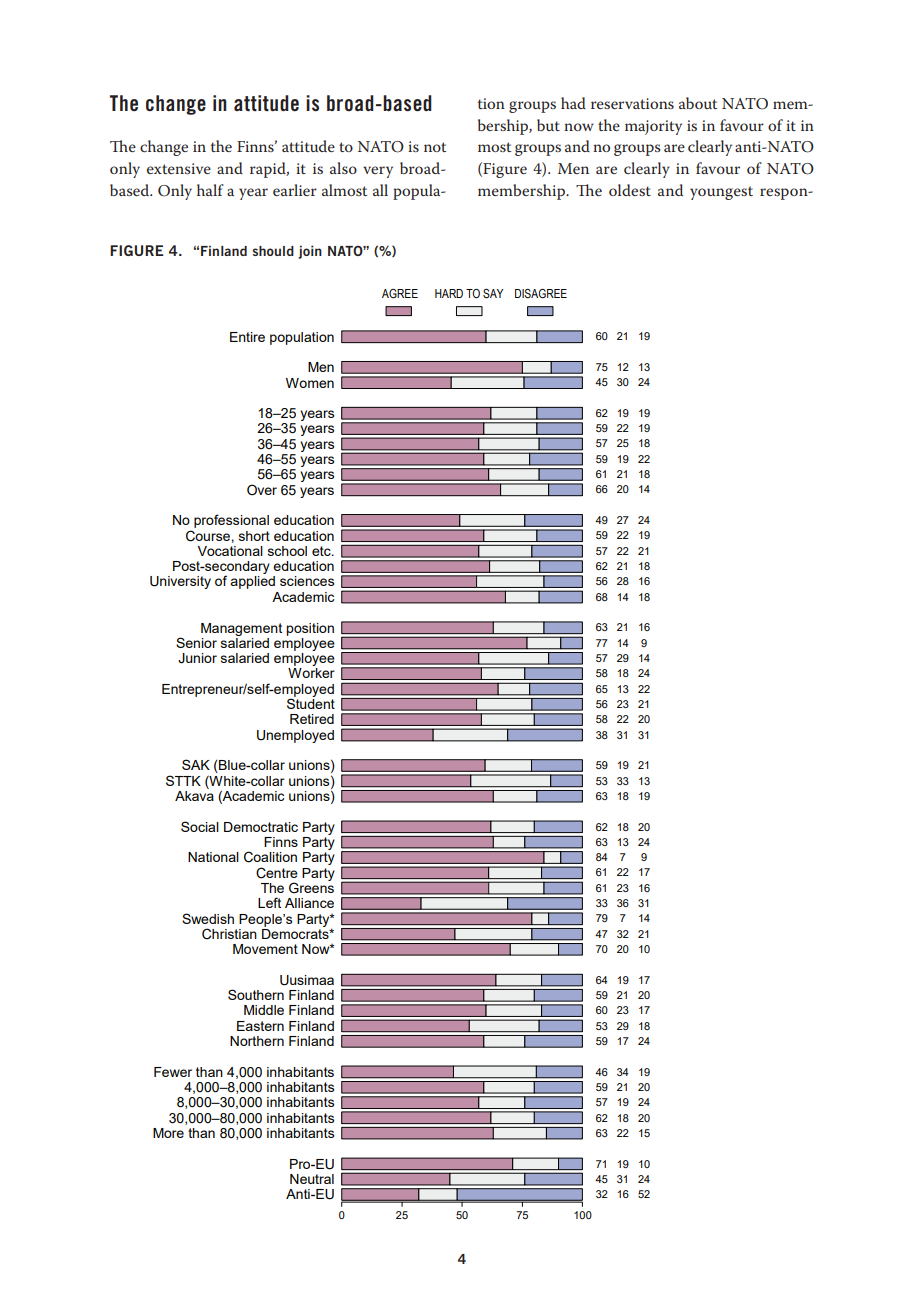 This image has height=1308, width=924. What do you see at coordinates (229, 934) in the image?
I see `Christian` at bounding box center [229, 934].
